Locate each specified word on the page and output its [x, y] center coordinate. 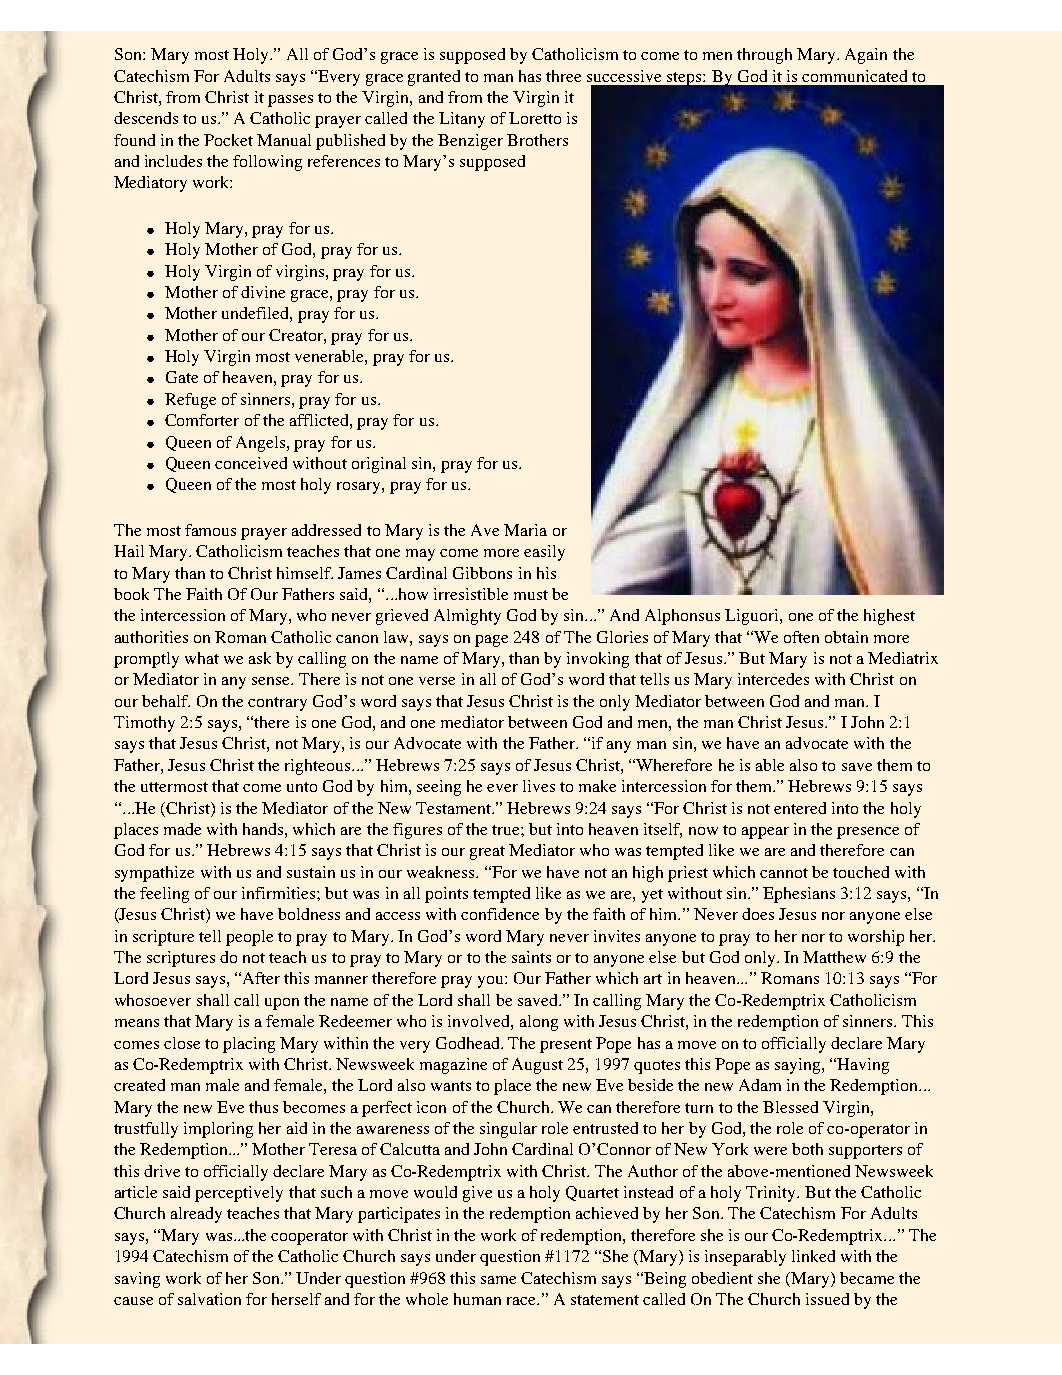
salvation [209, 1299]
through [764, 56]
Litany [462, 120]
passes [290, 101]
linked [813, 1256]
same [498, 1280]
